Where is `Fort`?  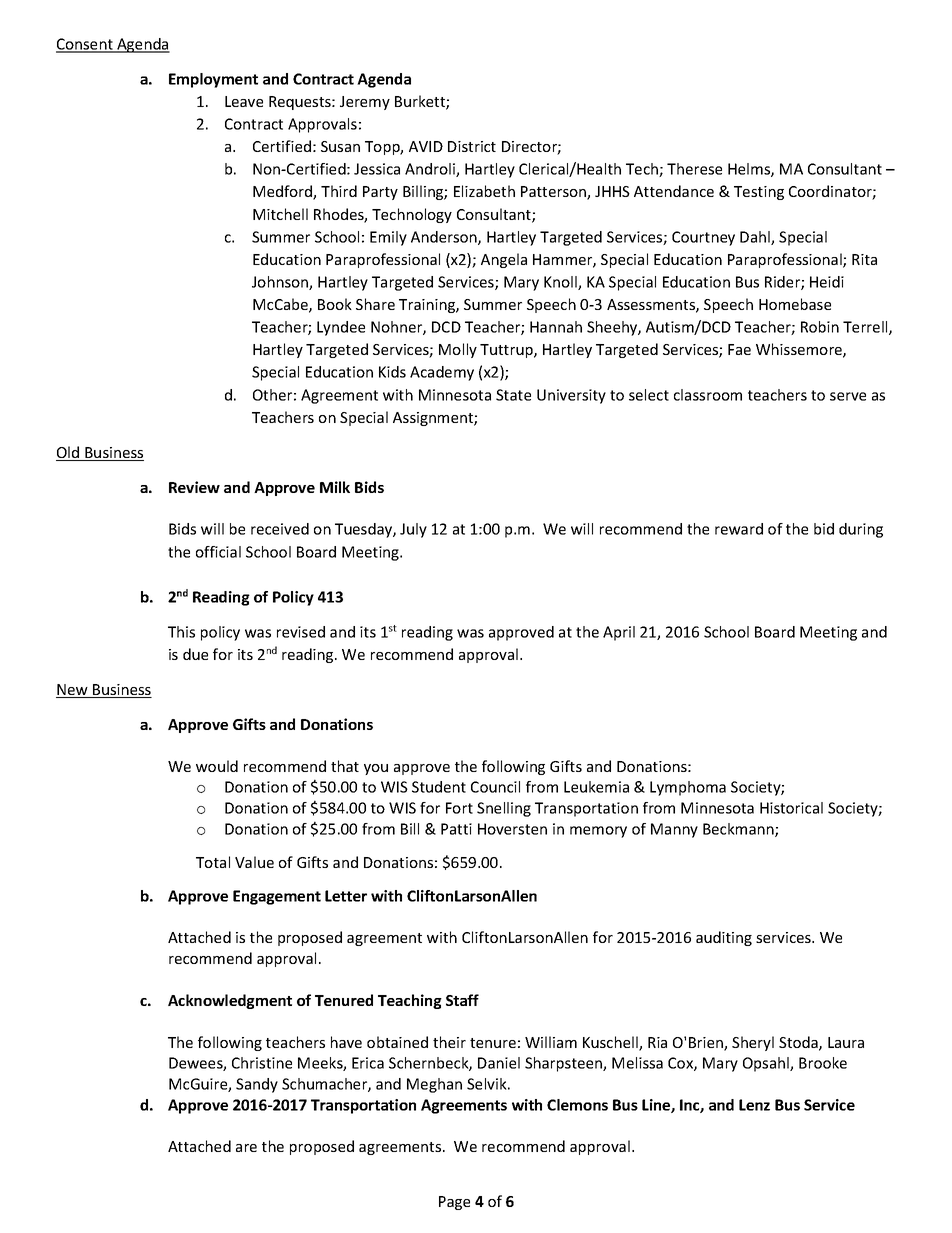
Fort is located at coordinates (459, 808).
